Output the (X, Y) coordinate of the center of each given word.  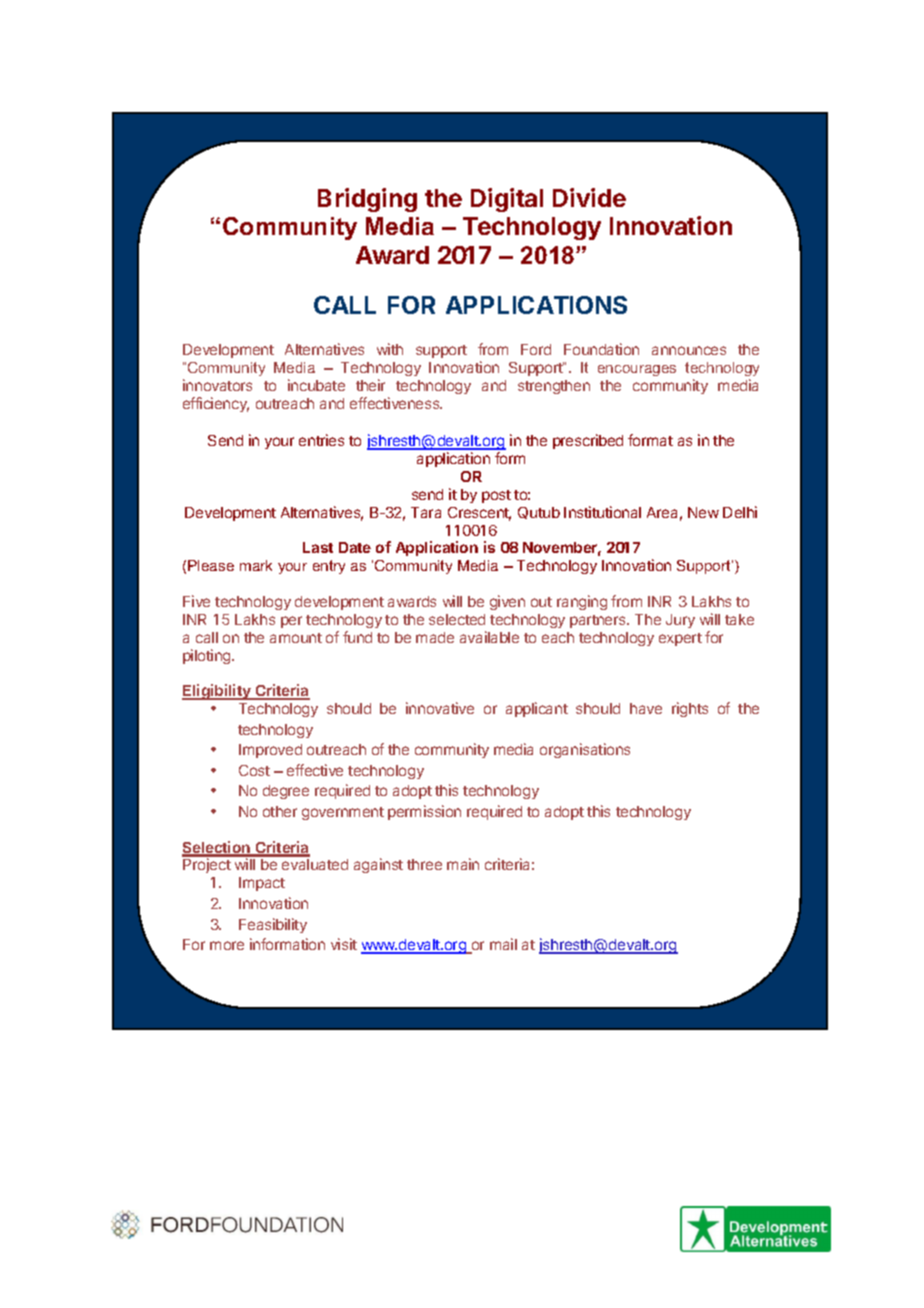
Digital (507, 200)
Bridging (367, 200)
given (507, 602)
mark (256, 565)
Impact (262, 884)
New (703, 512)
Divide (589, 197)
